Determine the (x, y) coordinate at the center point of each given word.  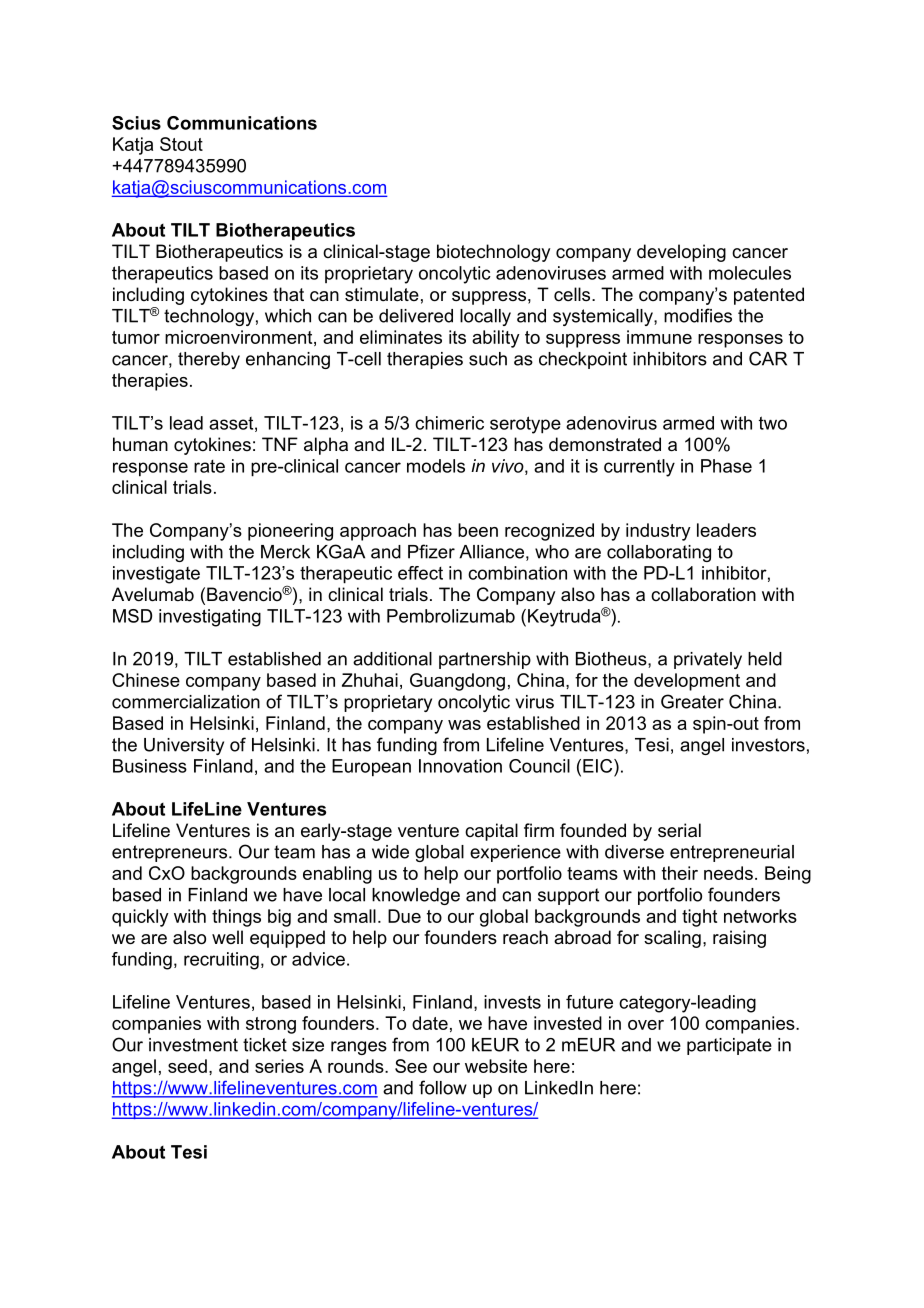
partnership (485, 660)
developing (681, 253)
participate (729, 1046)
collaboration (703, 594)
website (496, 1066)
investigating (210, 618)
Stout (181, 144)
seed (187, 1066)
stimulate (382, 294)
